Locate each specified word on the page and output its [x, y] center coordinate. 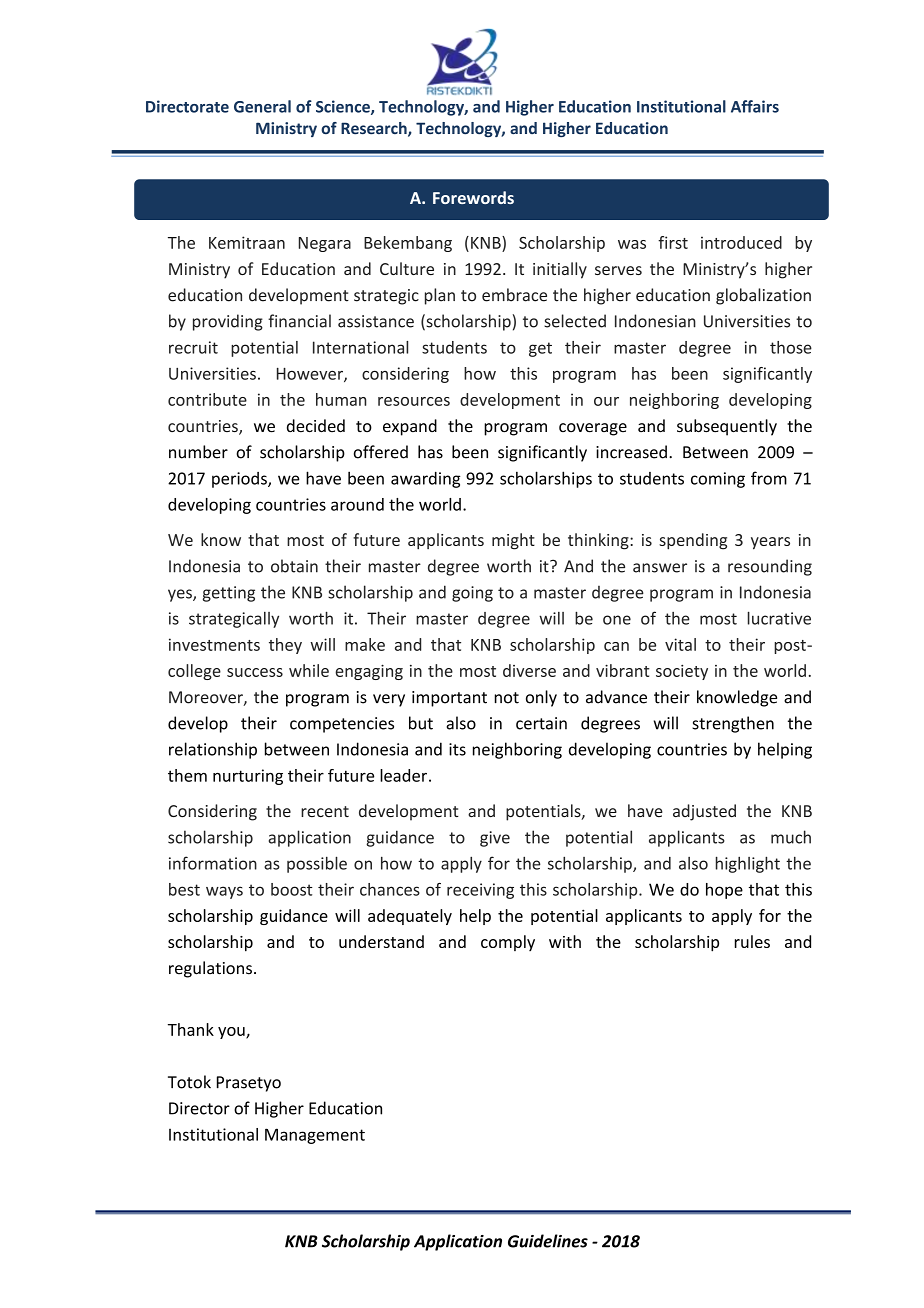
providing [228, 322]
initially [560, 270]
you [232, 1033]
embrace [514, 295]
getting [229, 594]
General [262, 106]
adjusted [704, 812]
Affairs [755, 106]
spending [693, 541]
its [457, 749]
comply [508, 943]
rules [752, 941]
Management [315, 1136]
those [791, 347]
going [472, 594]
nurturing [248, 777]
